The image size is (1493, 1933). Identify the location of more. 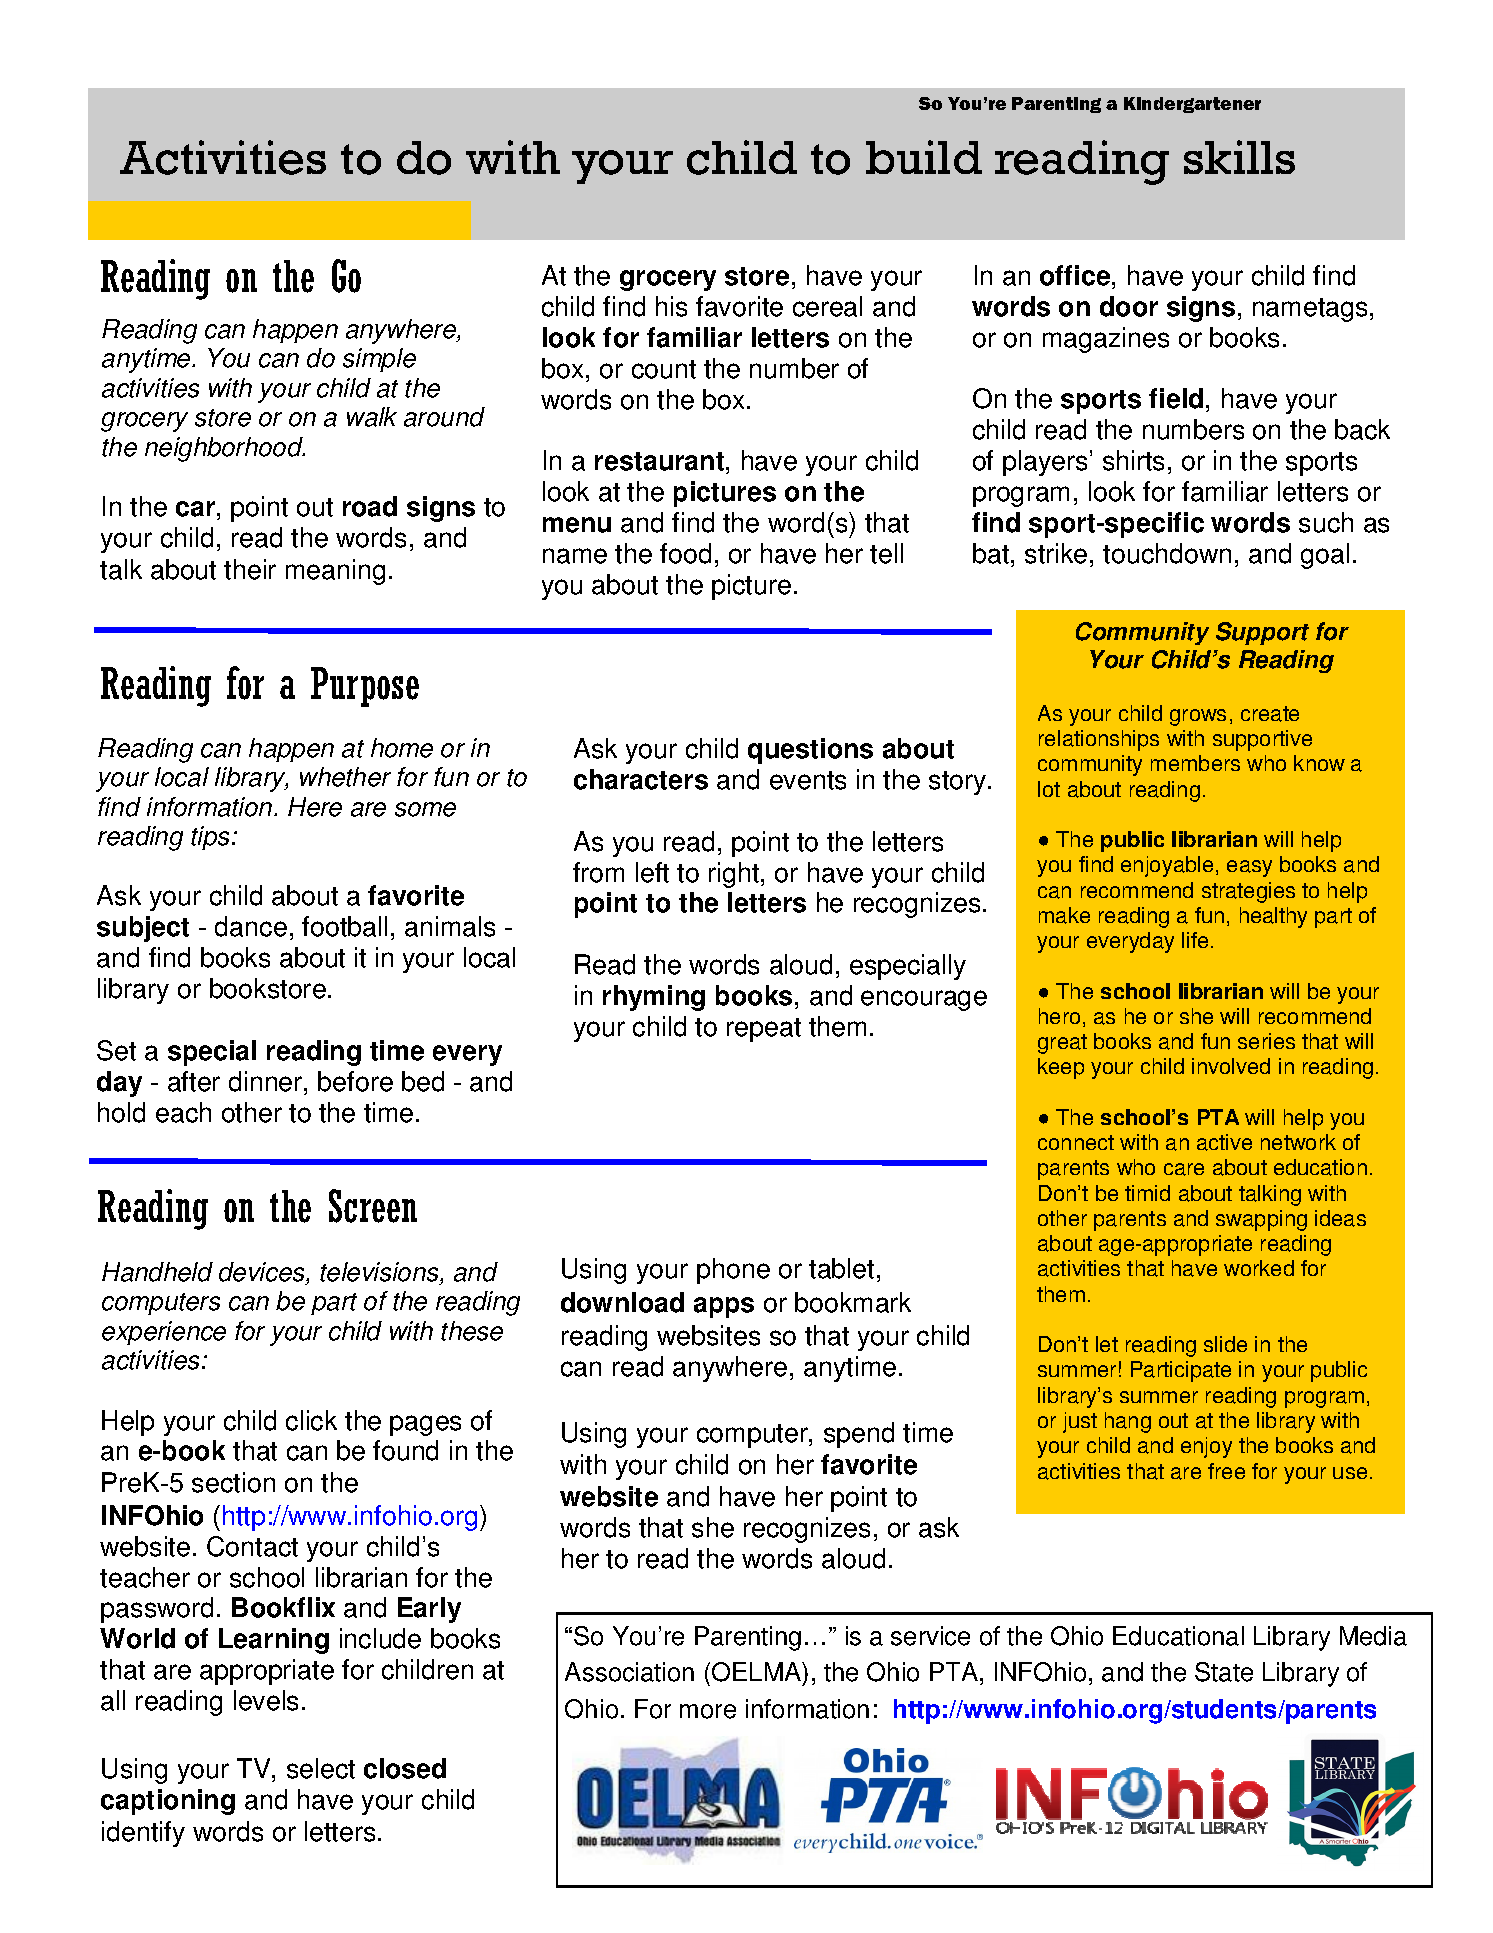
(708, 1711).
